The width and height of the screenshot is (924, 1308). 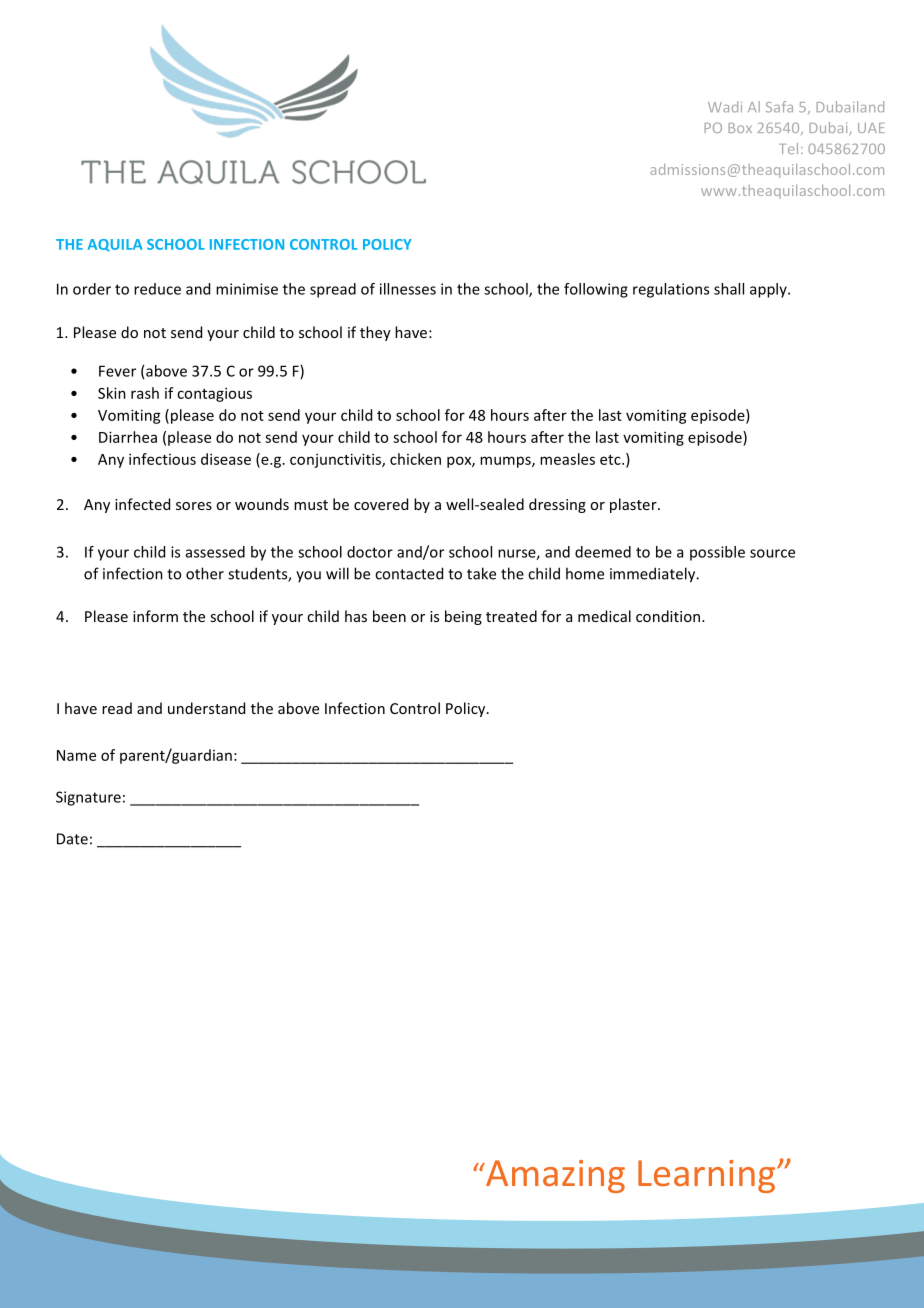 What do you see at coordinates (740, 128) in the screenshot?
I see `Box` at bounding box center [740, 128].
